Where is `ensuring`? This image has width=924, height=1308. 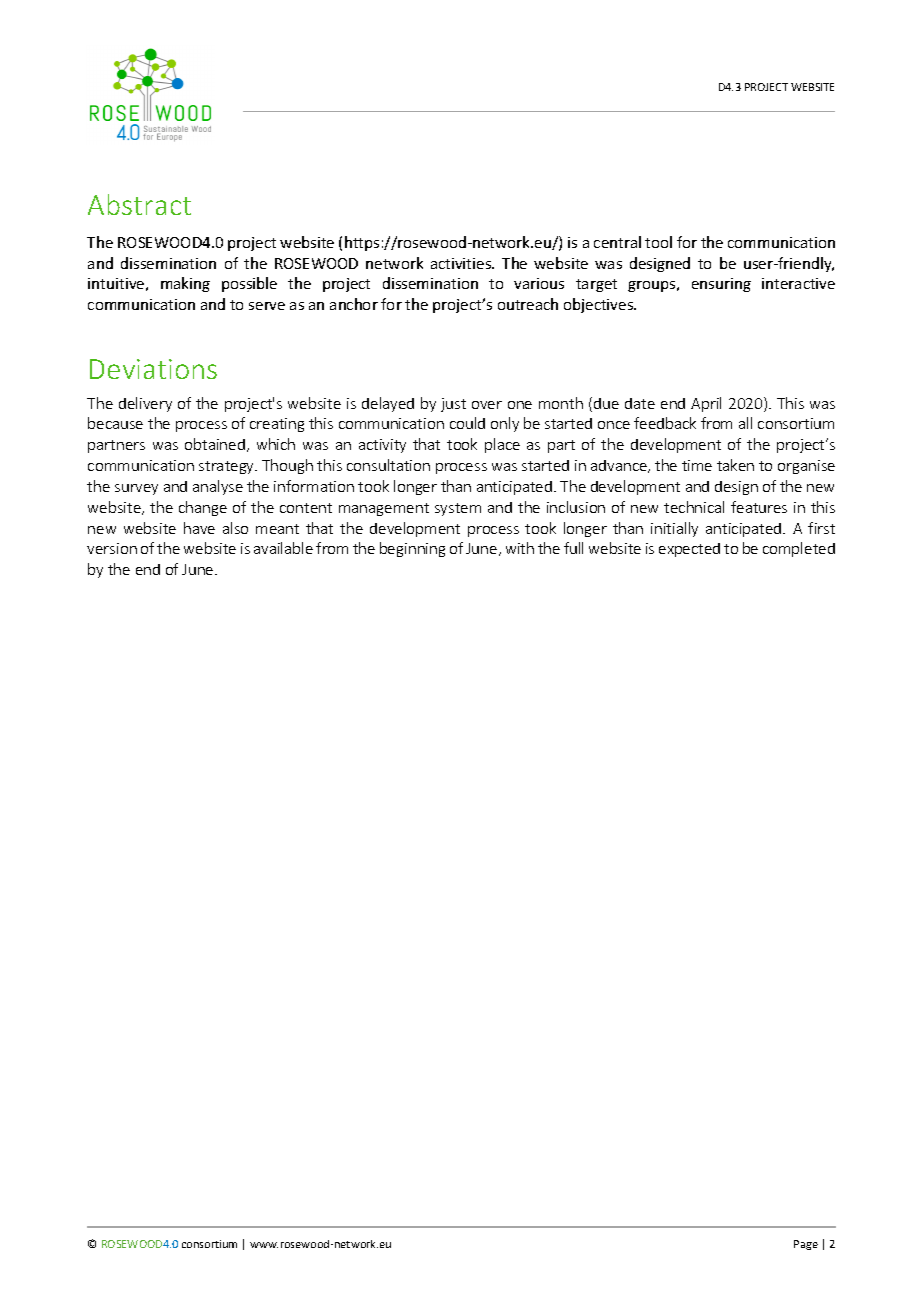 ensuring is located at coordinates (721, 285).
